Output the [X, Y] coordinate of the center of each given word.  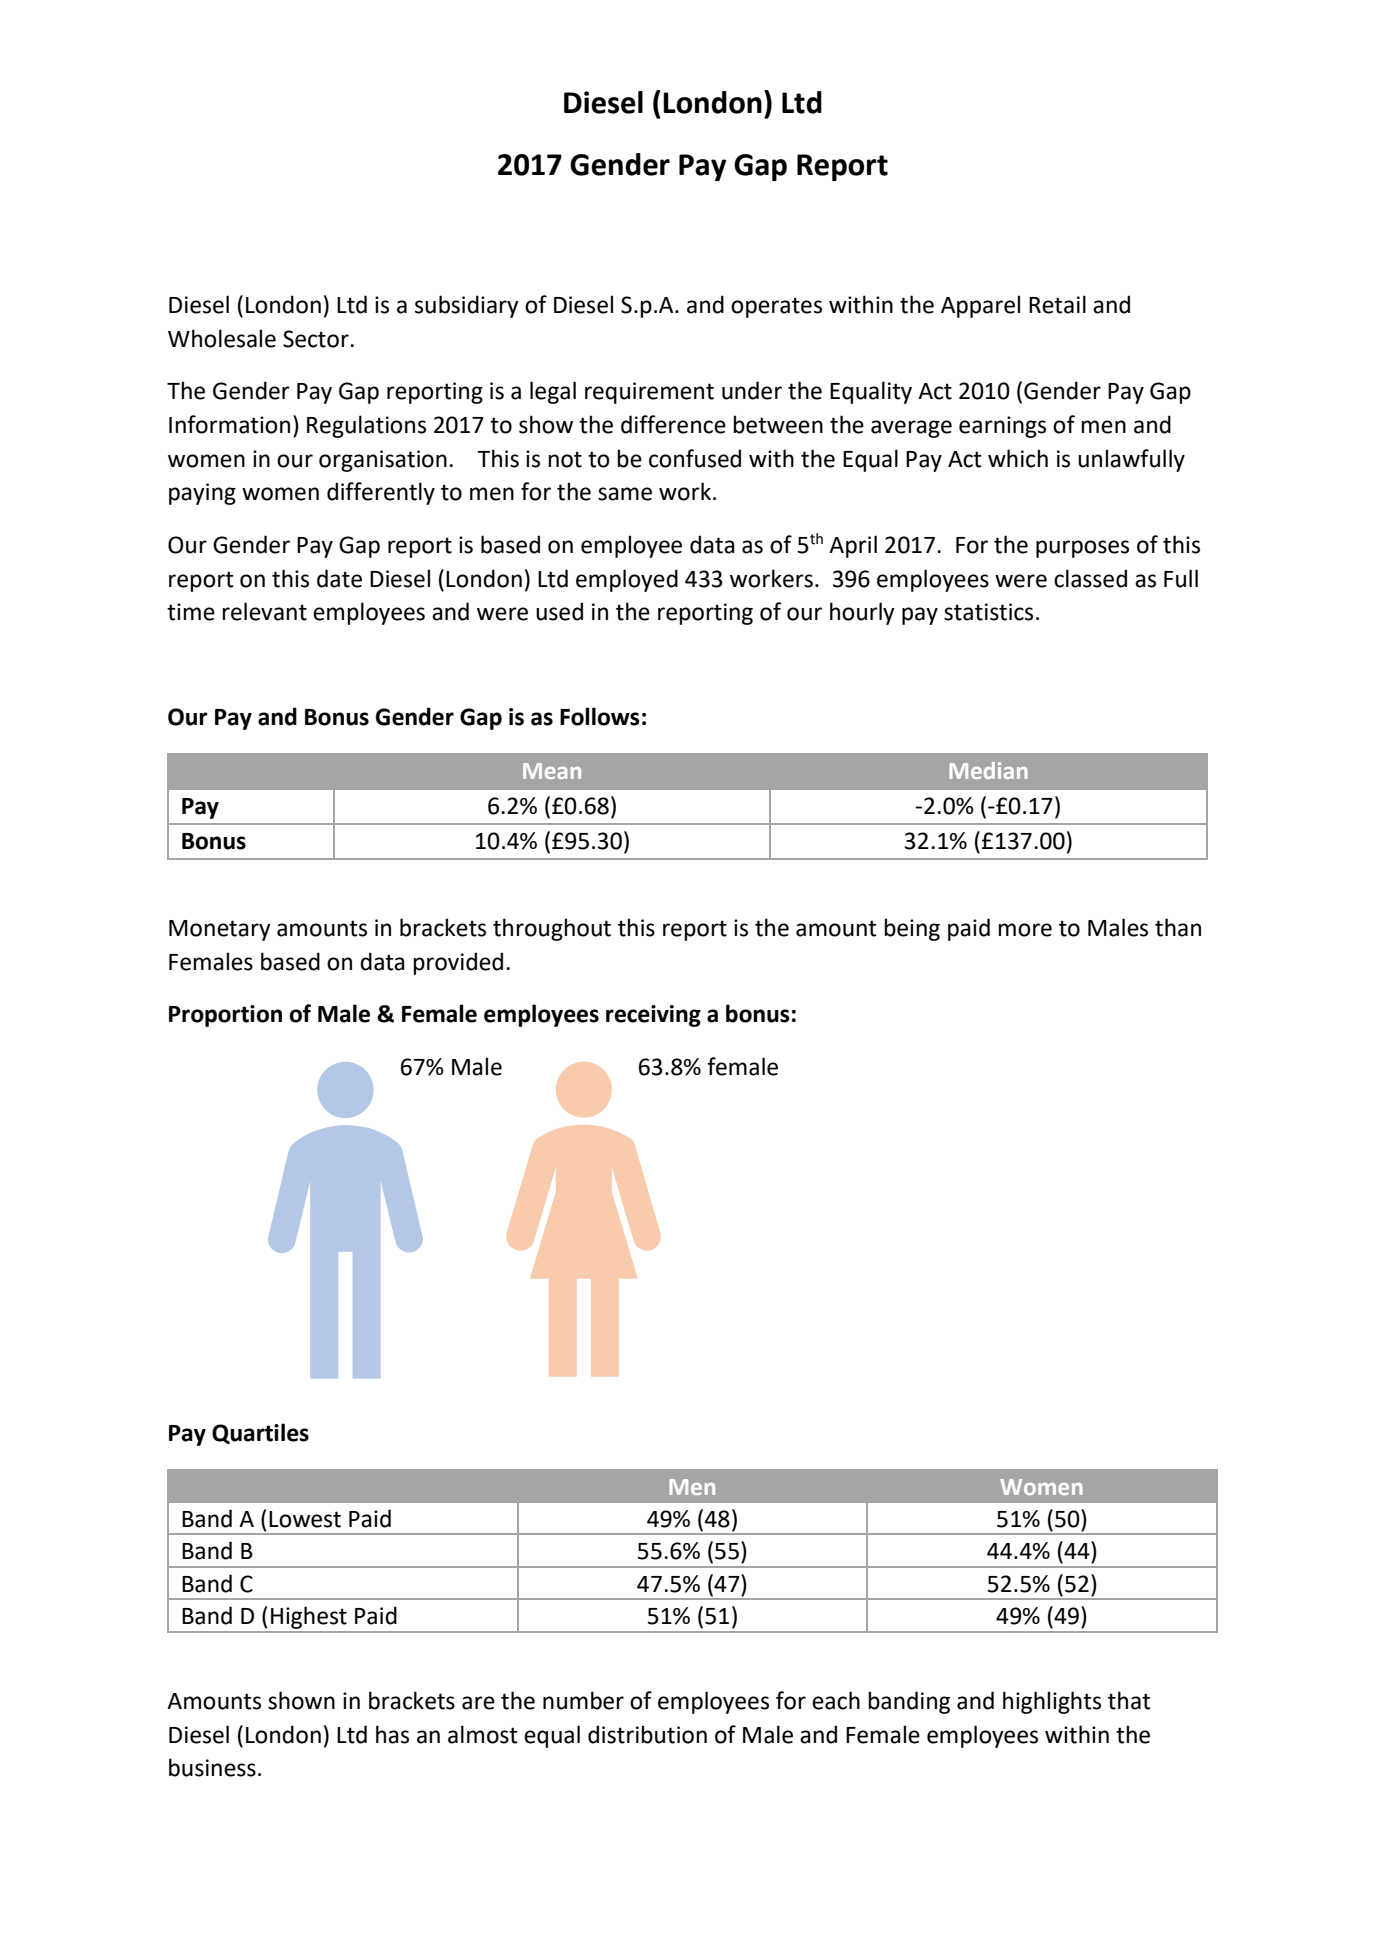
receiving [653, 1016]
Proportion [225, 1016]
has [392, 1734]
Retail [1057, 304]
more [1025, 930]
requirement [649, 393]
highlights [1052, 1702]
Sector [317, 339]
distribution [647, 1734]
